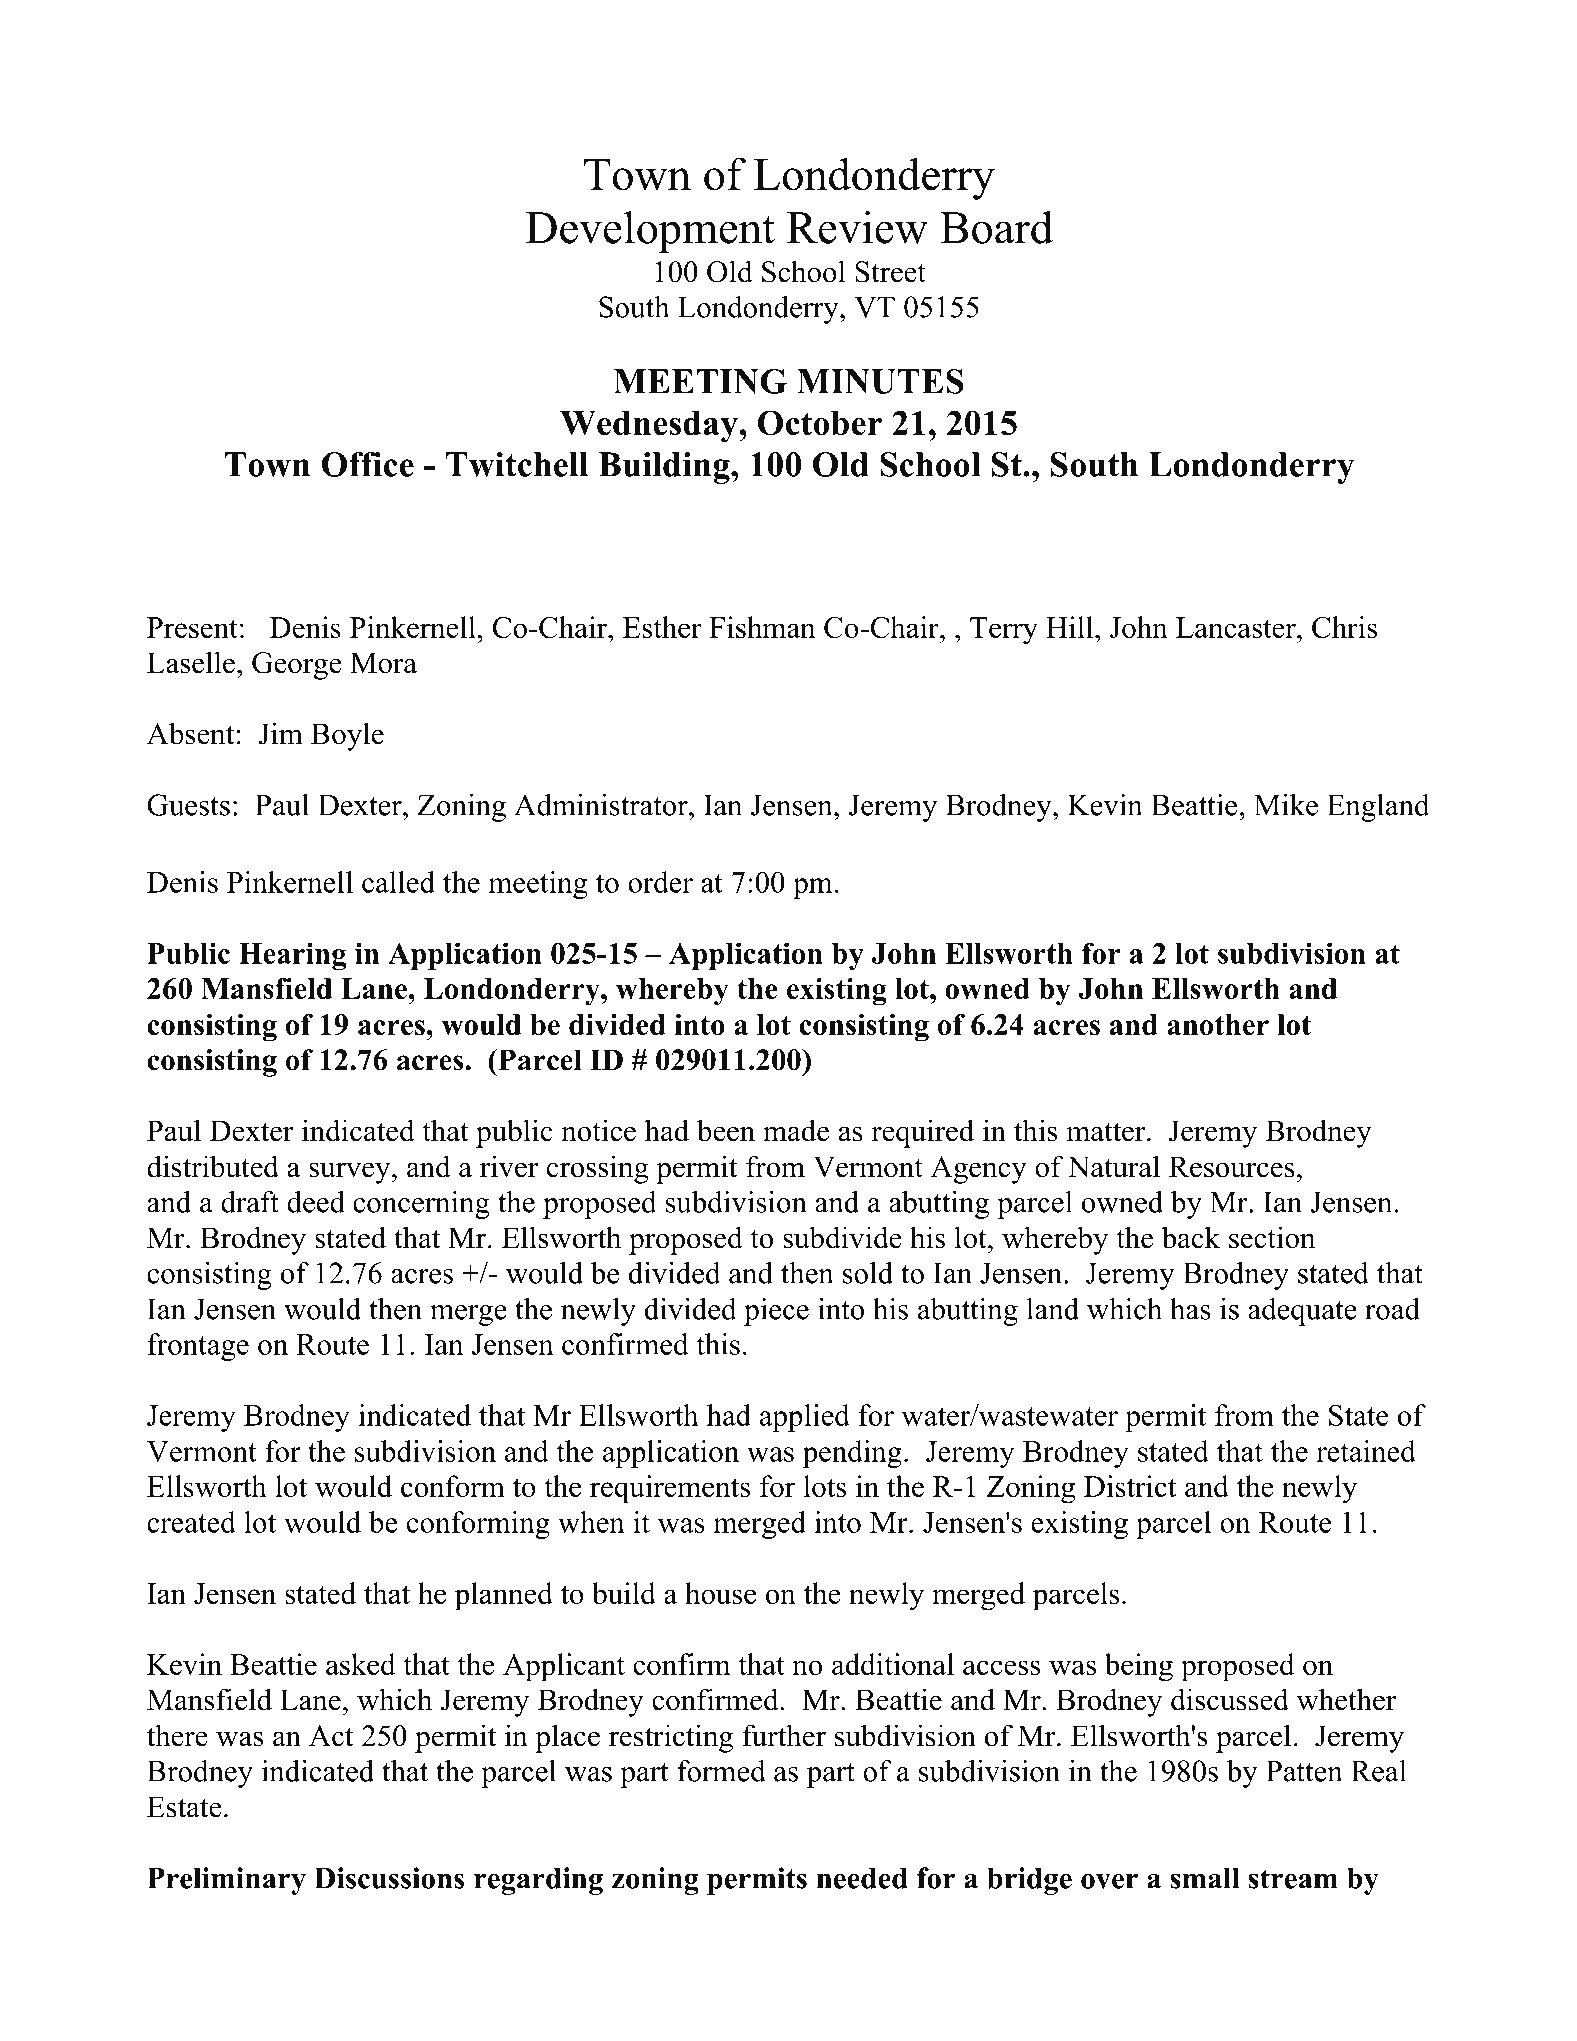 This screenshot has width=1577, height=2041. Describe the element at coordinates (996, 227) in the screenshot. I see `Board` at that location.
